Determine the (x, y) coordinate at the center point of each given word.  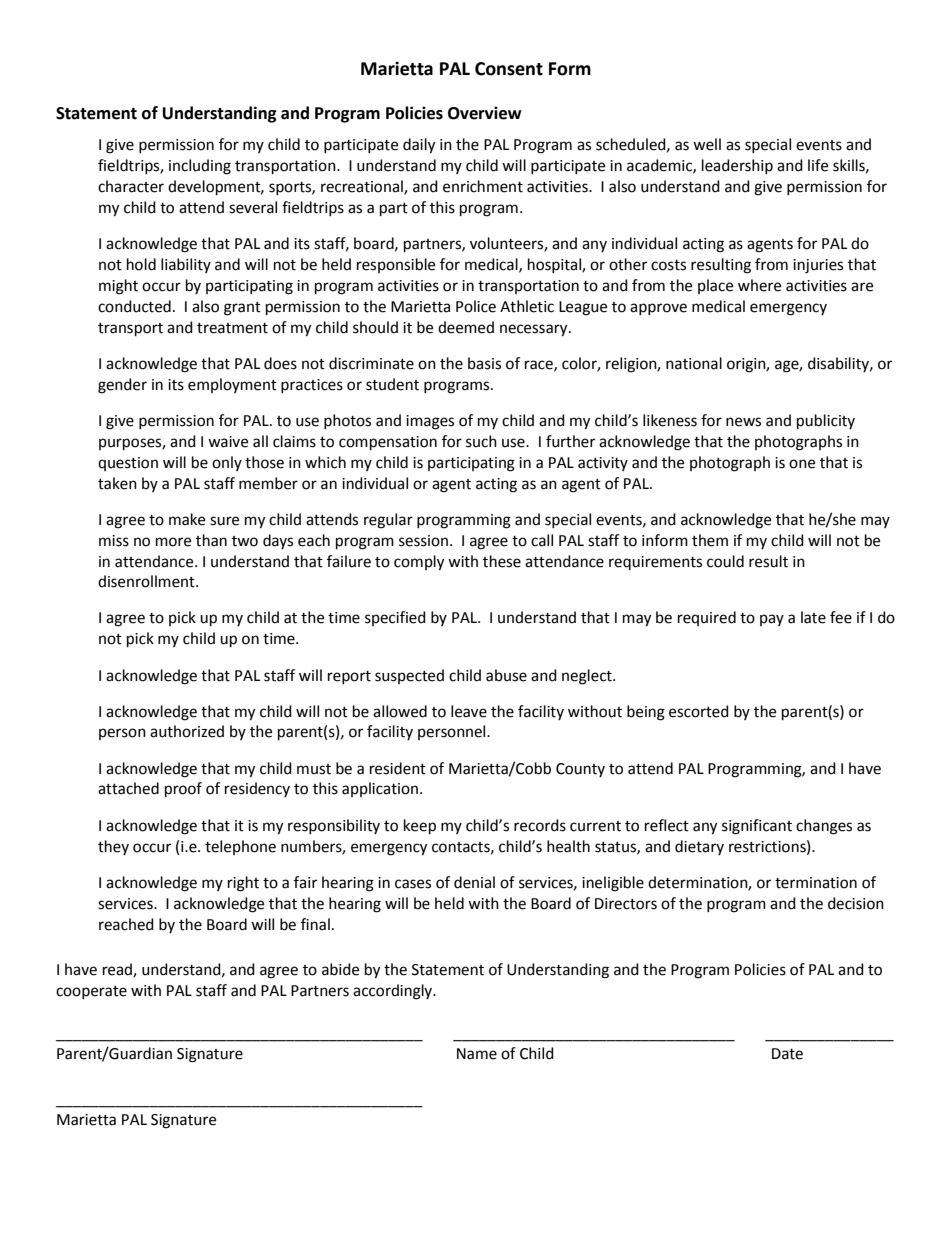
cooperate (91, 992)
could (725, 561)
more (173, 542)
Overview (485, 113)
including (200, 167)
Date (787, 1054)
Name (477, 1054)
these (502, 561)
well (707, 144)
